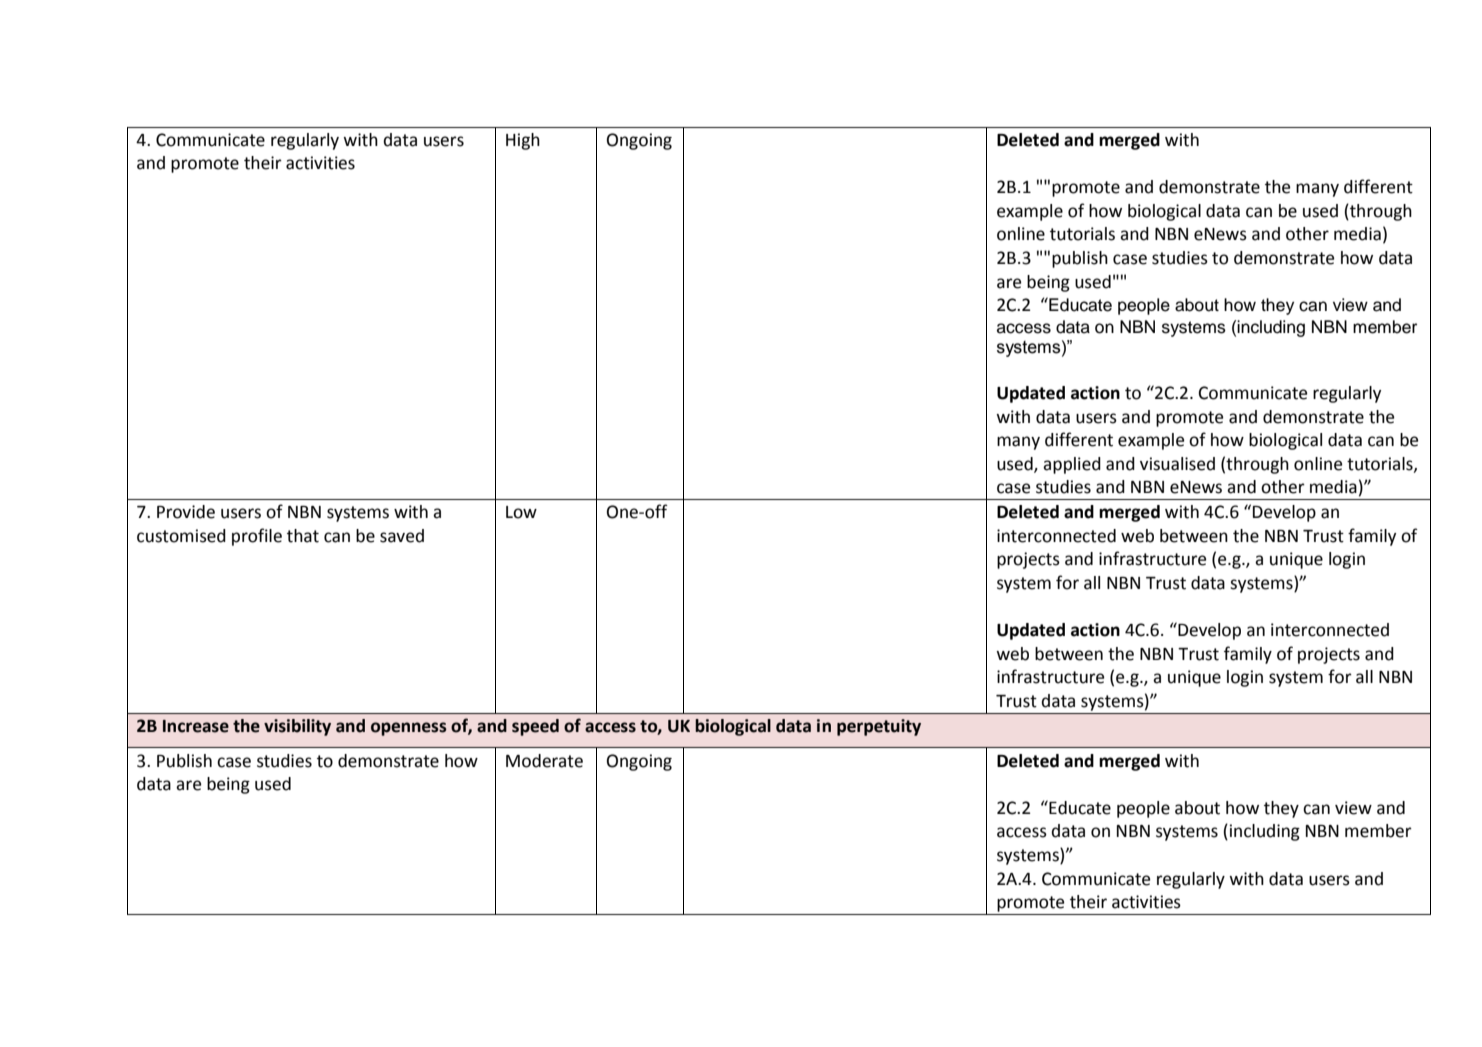 The height and width of the image is (1047, 1482). Describe the element at coordinates (402, 536) in the image. I see `saved` at that location.
